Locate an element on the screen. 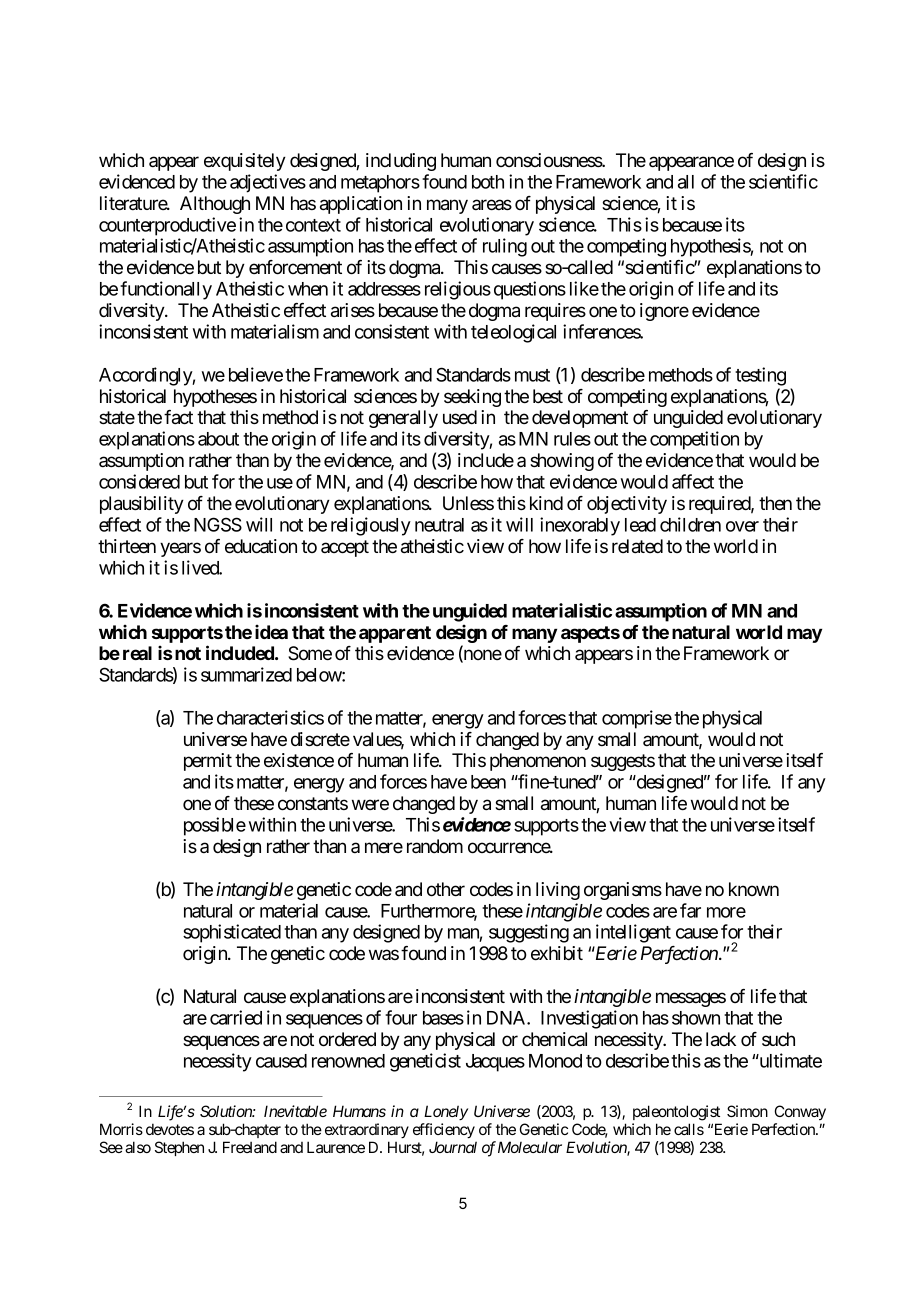 The image size is (924, 1308). other is located at coordinates (446, 889).
